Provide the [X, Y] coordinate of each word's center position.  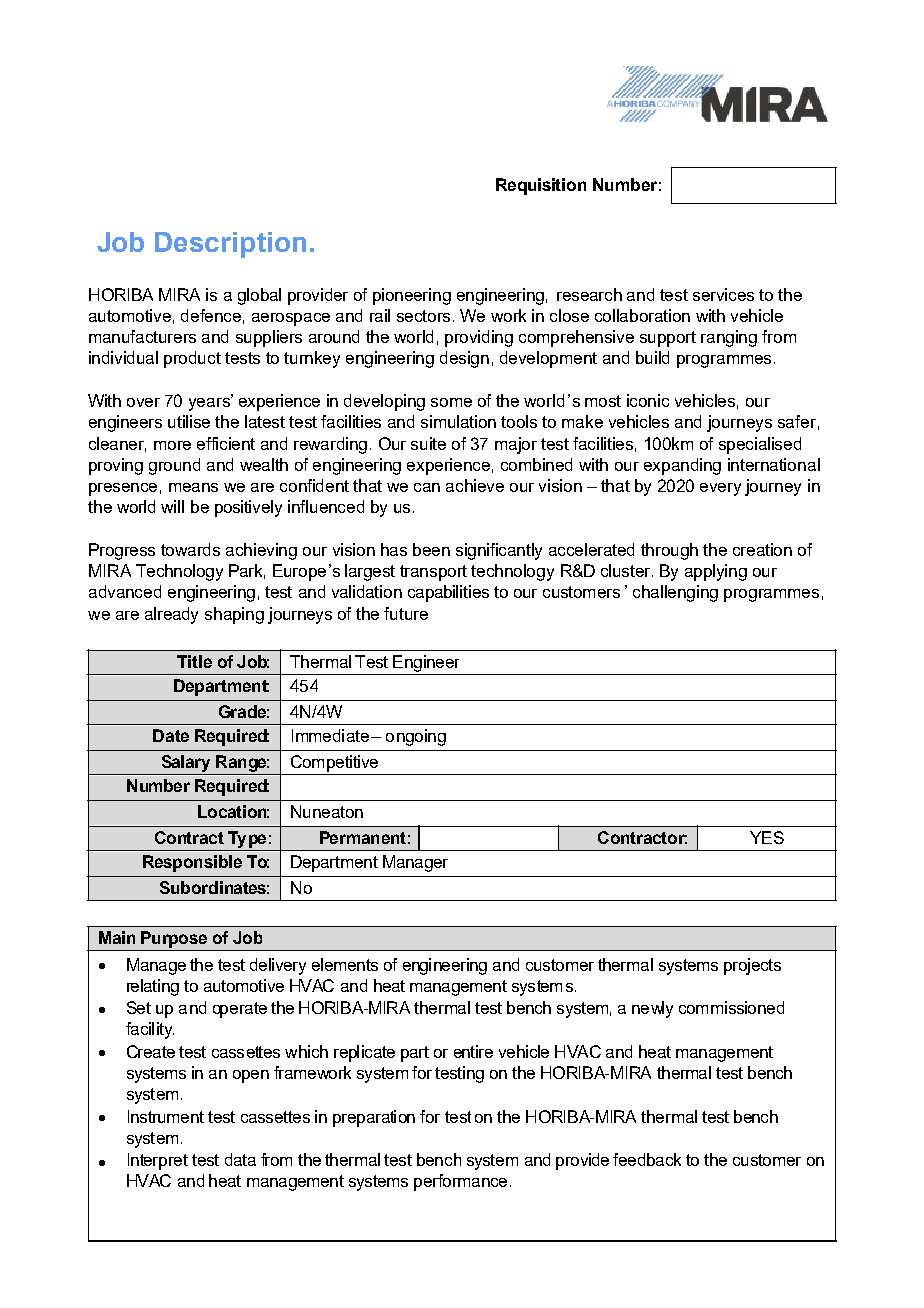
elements [345, 964]
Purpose [174, 939]
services [723, 294]
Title [194, 661]
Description [230, 245]
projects [752, 966]
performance [460, 1182]
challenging [675, 593]
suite [428, 443]
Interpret [158, 1161]
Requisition [541, 186]
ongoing [416, 737]
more [172, 445]
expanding [682, 466]
